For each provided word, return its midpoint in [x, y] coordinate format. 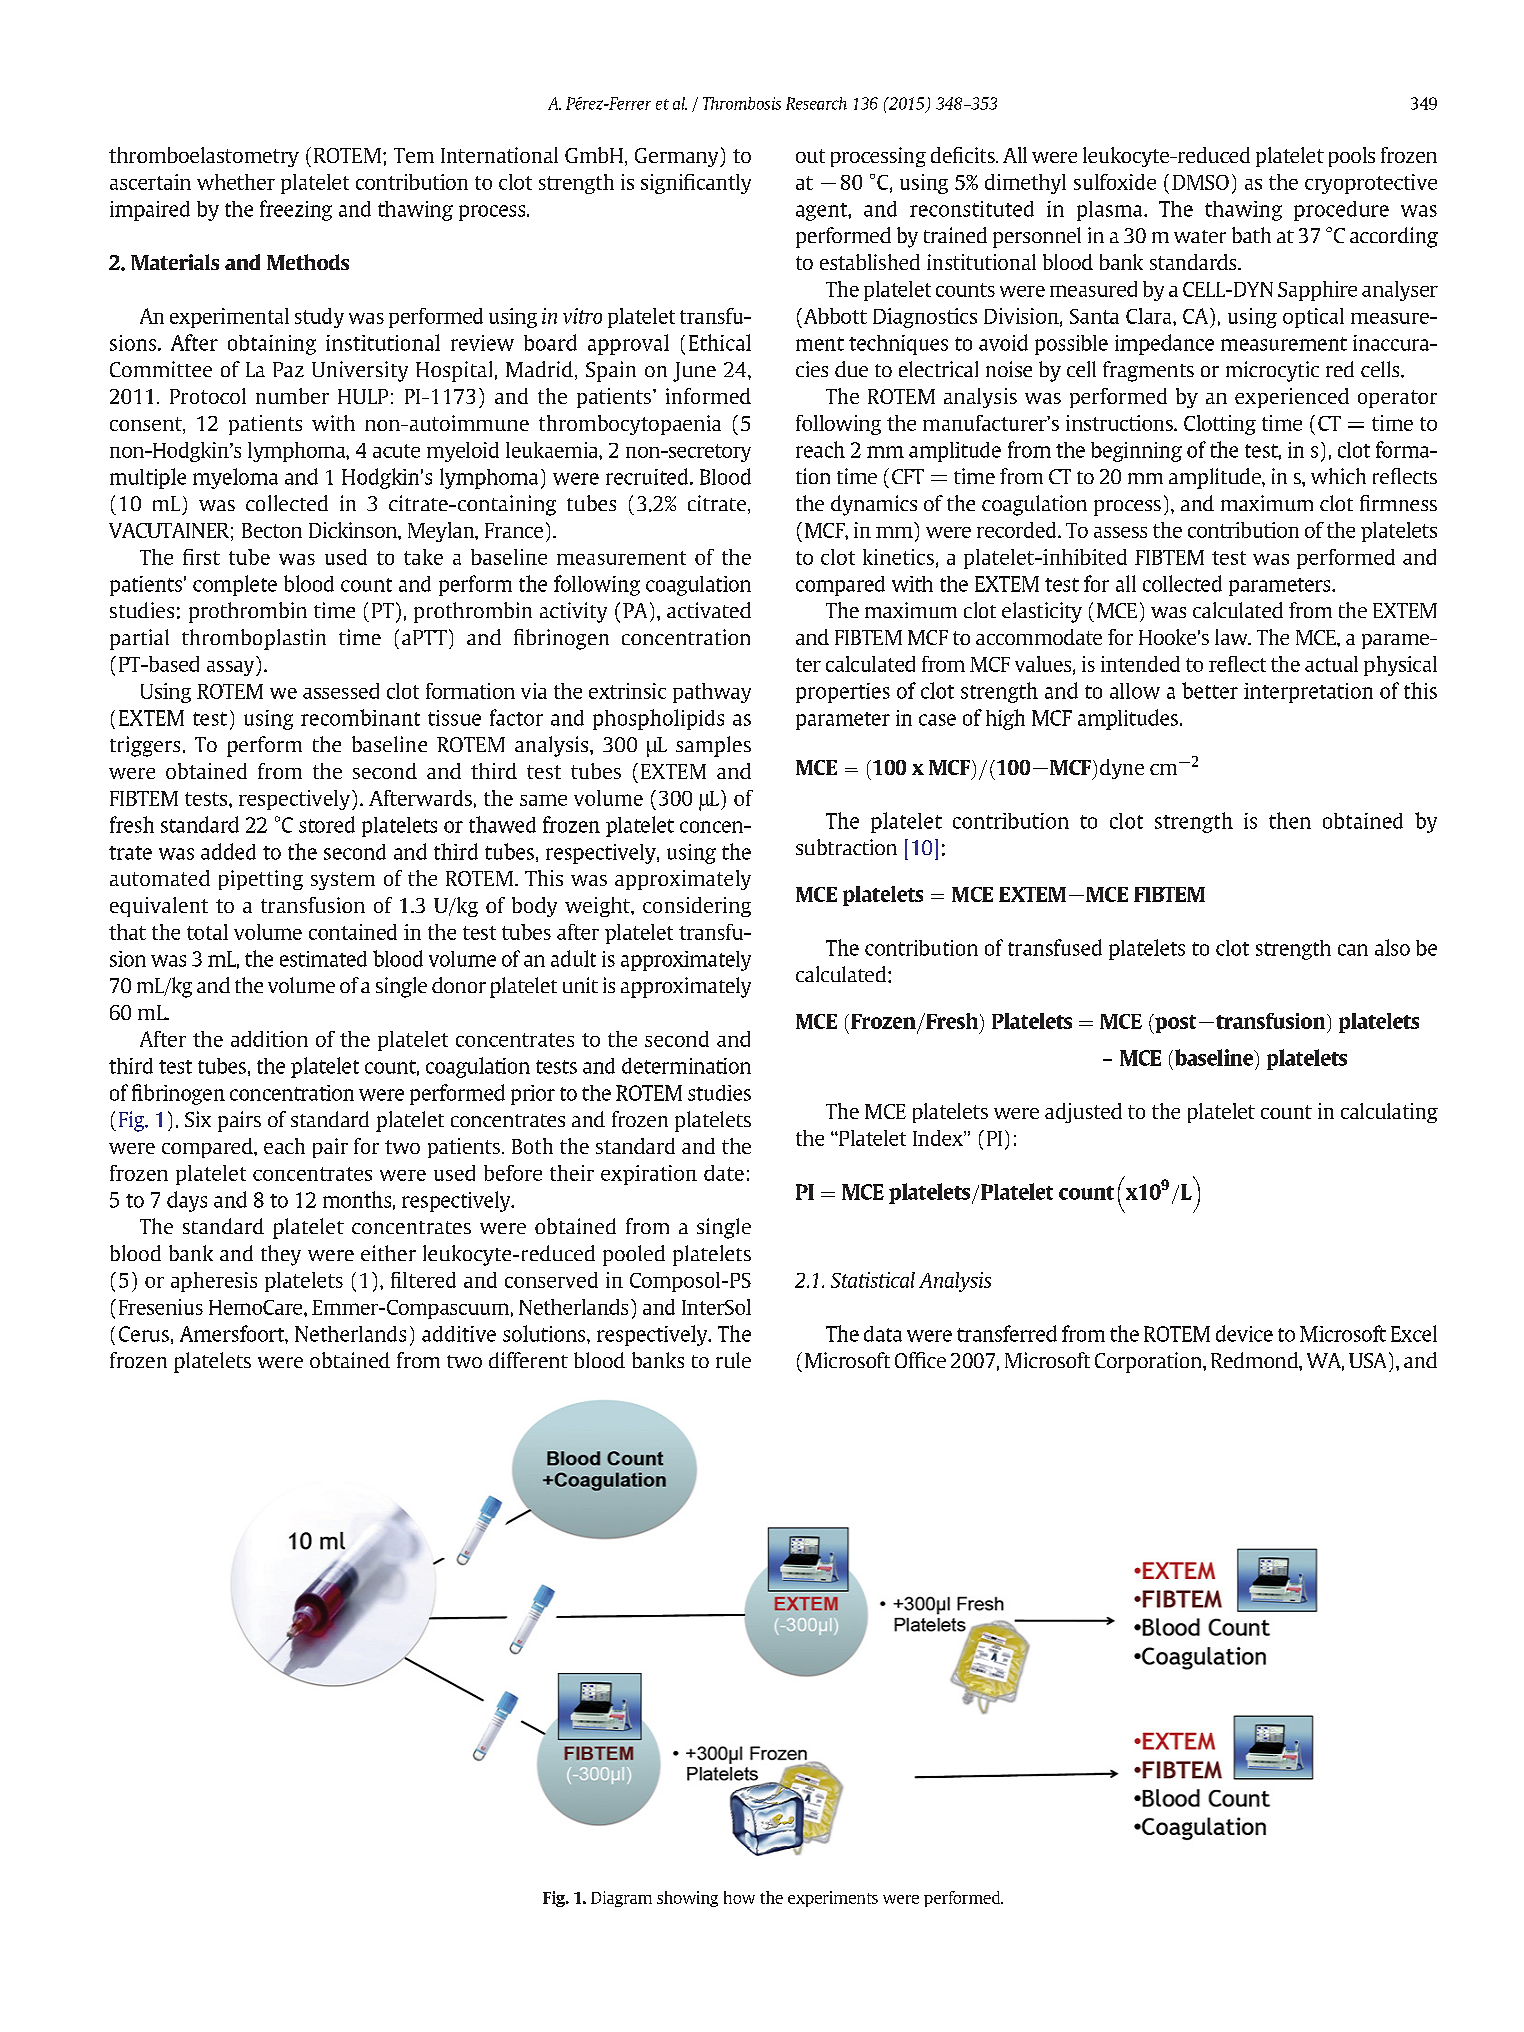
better [1210, 690]
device [1244, 1333]
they [281, 1255]
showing [687, 1899]
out [810, 156]
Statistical [873, 1280]
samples [713, 746]
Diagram [621, 1899]
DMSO [1200, 182]
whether [236, 182]
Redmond [1255, 1360]
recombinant [360, 717]
